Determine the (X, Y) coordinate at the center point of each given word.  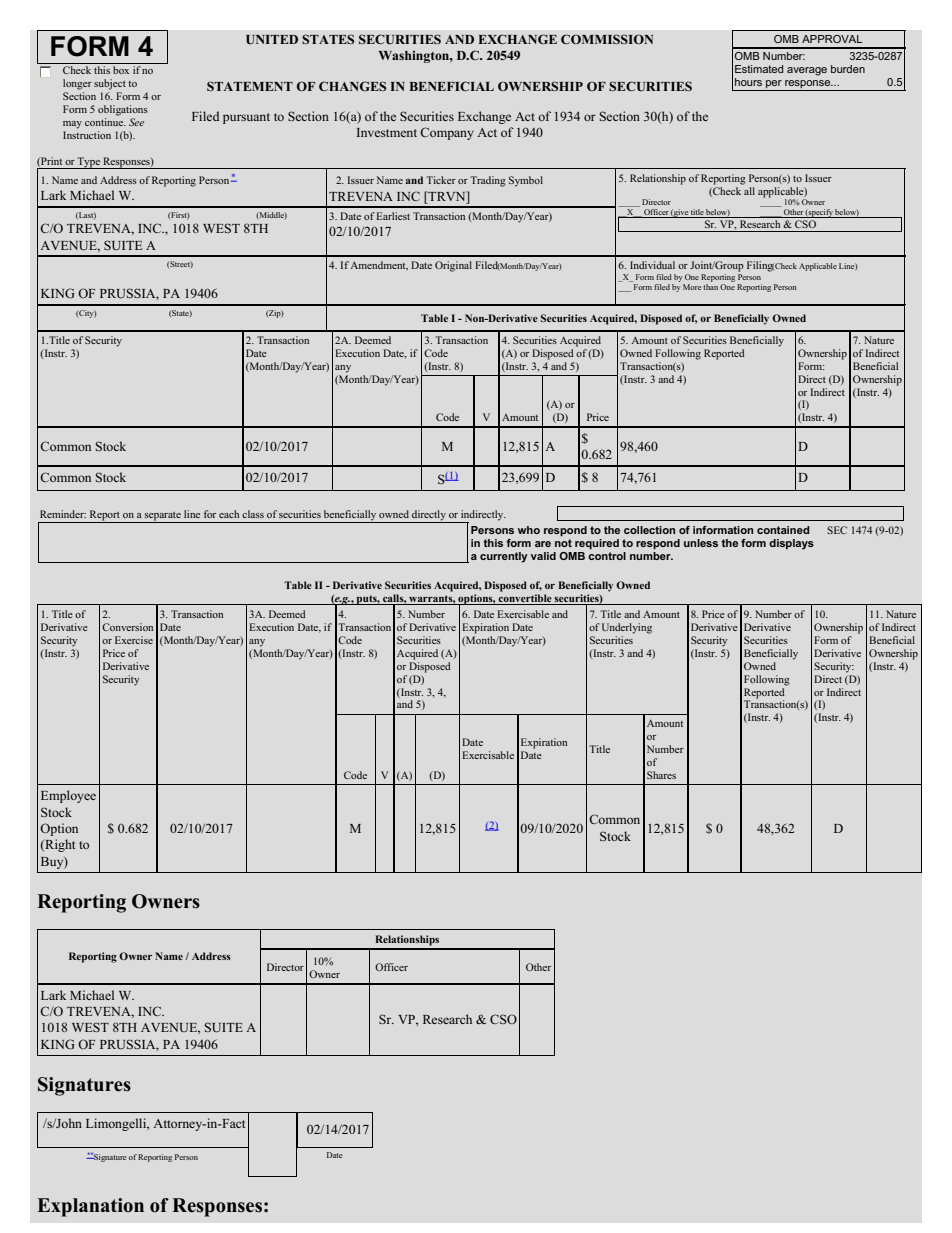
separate (163, 516)
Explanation (90, 1207)
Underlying (627, 628)
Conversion (127, 627)
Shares (661, 775)
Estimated (759, 69)
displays (791, 544)
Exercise (134, 640)
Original (453, 266)
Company (447, 133)
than (710, 285)
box (121, 70)
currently (504, 557)
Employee (68, 796)
